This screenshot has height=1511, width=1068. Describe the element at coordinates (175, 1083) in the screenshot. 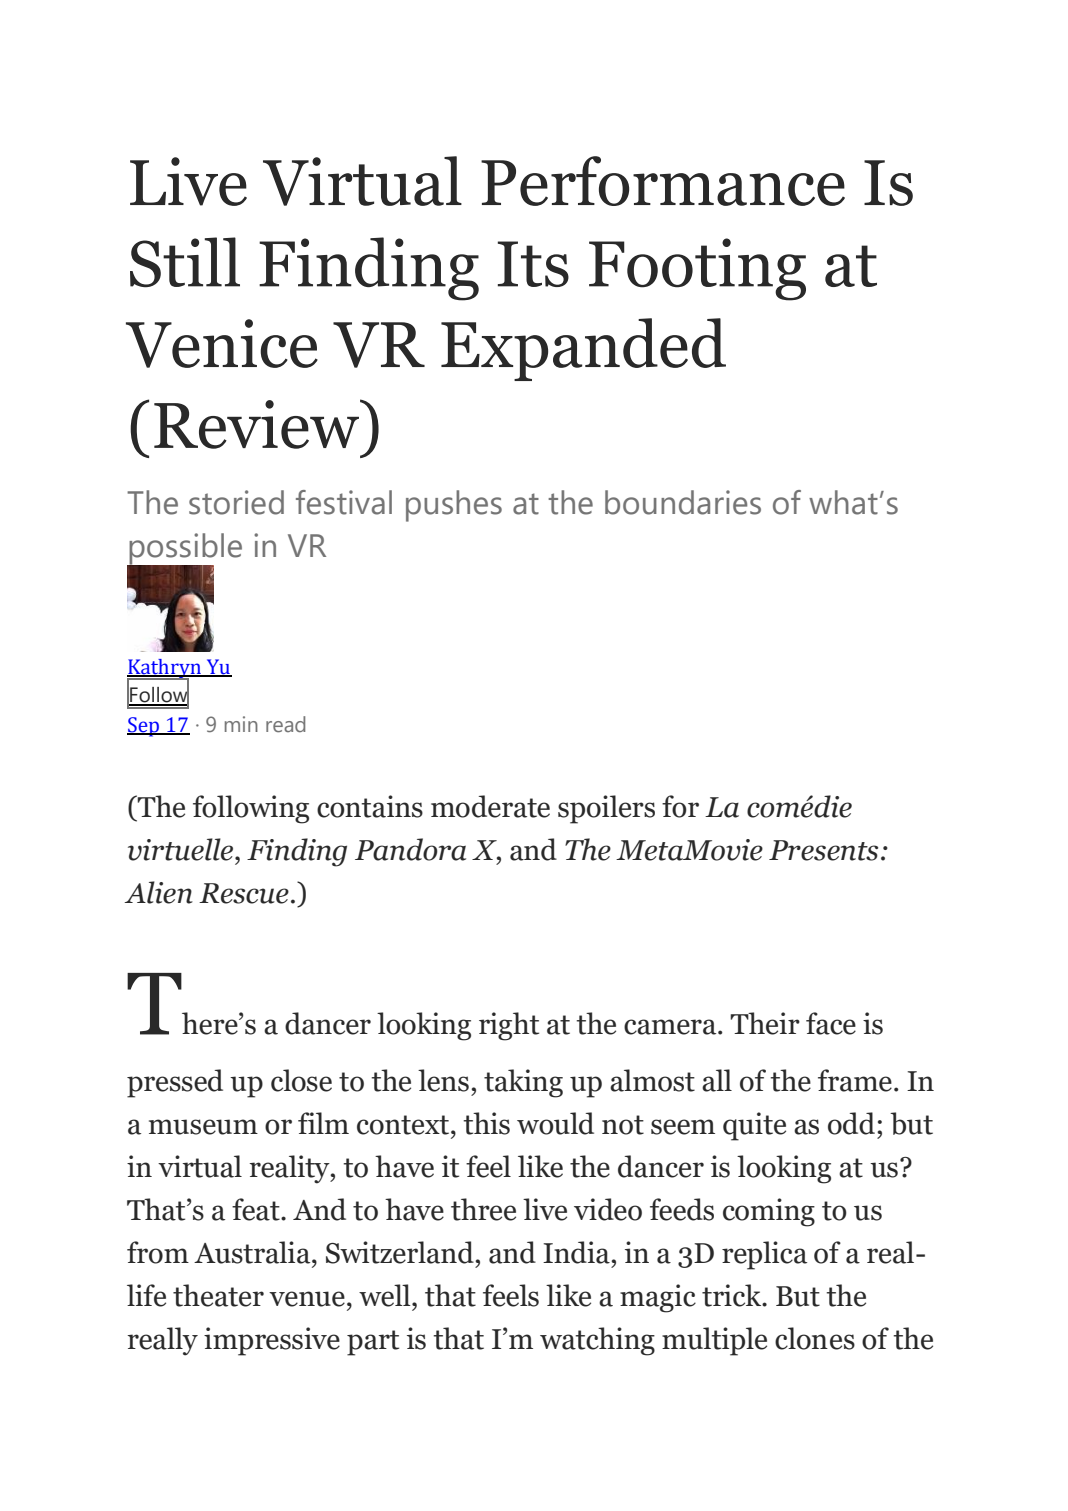

I see `pressed` at that location.
